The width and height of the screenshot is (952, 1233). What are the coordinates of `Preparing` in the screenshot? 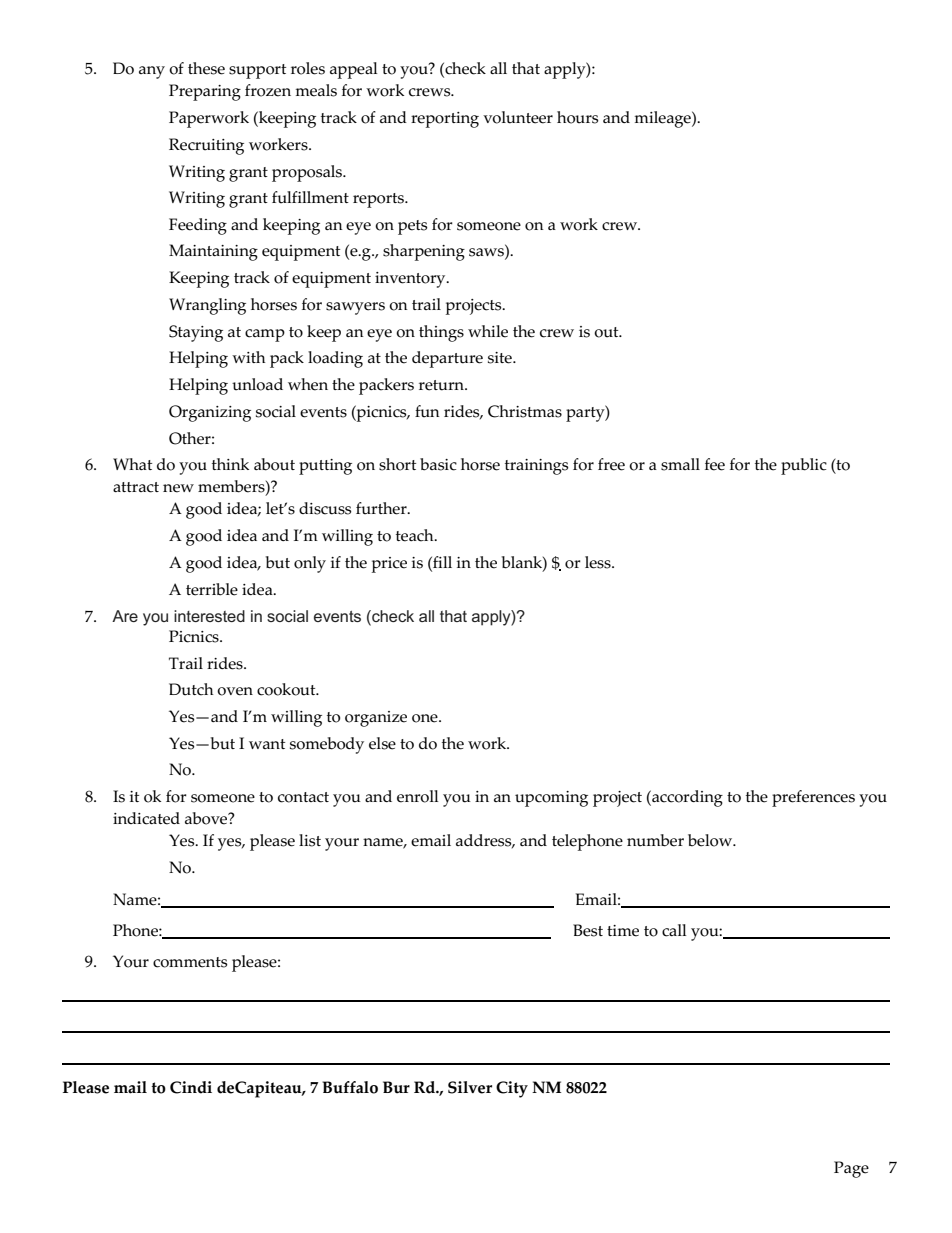 It's located at (205, 92).
